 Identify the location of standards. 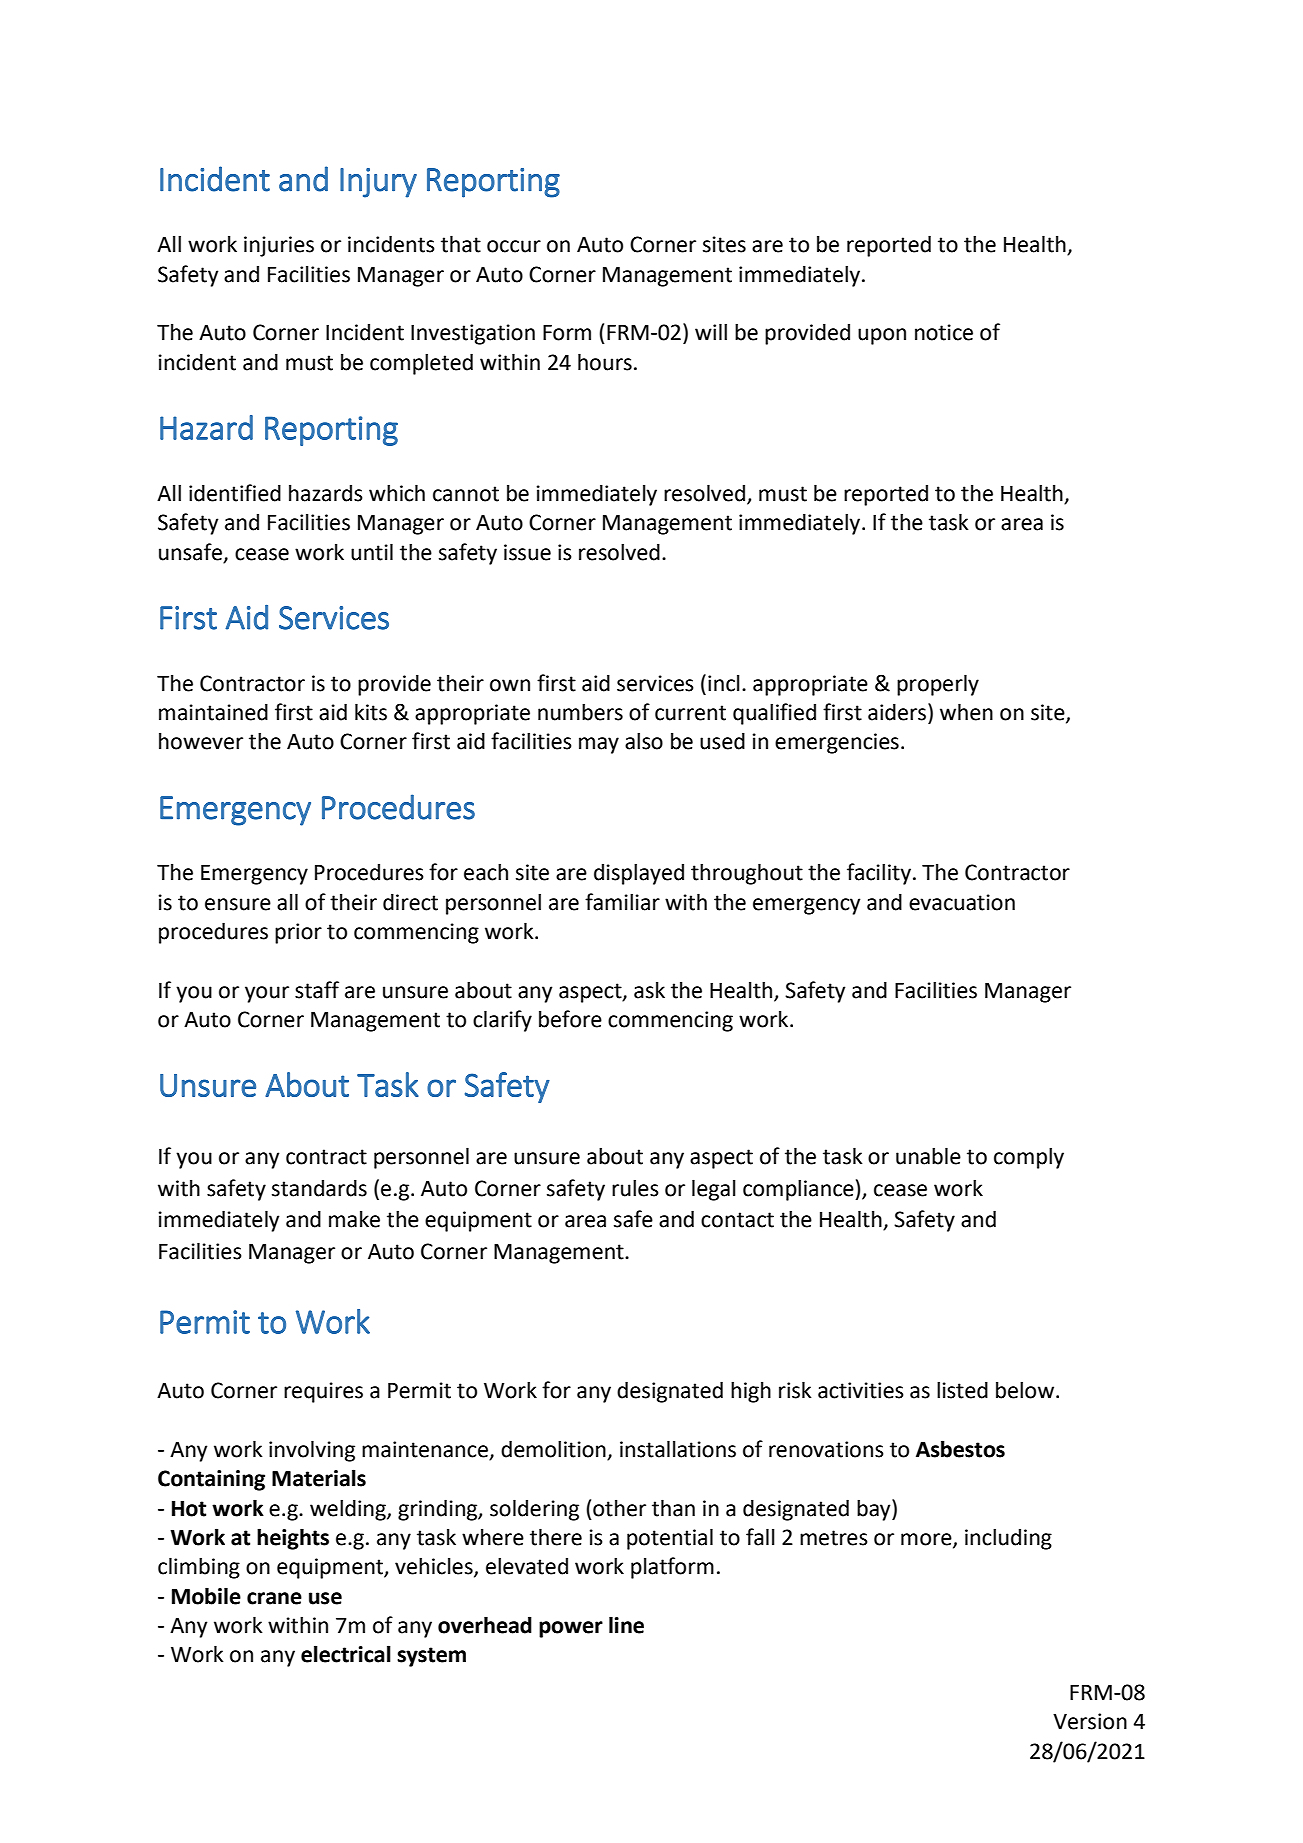
(319, 1188).
